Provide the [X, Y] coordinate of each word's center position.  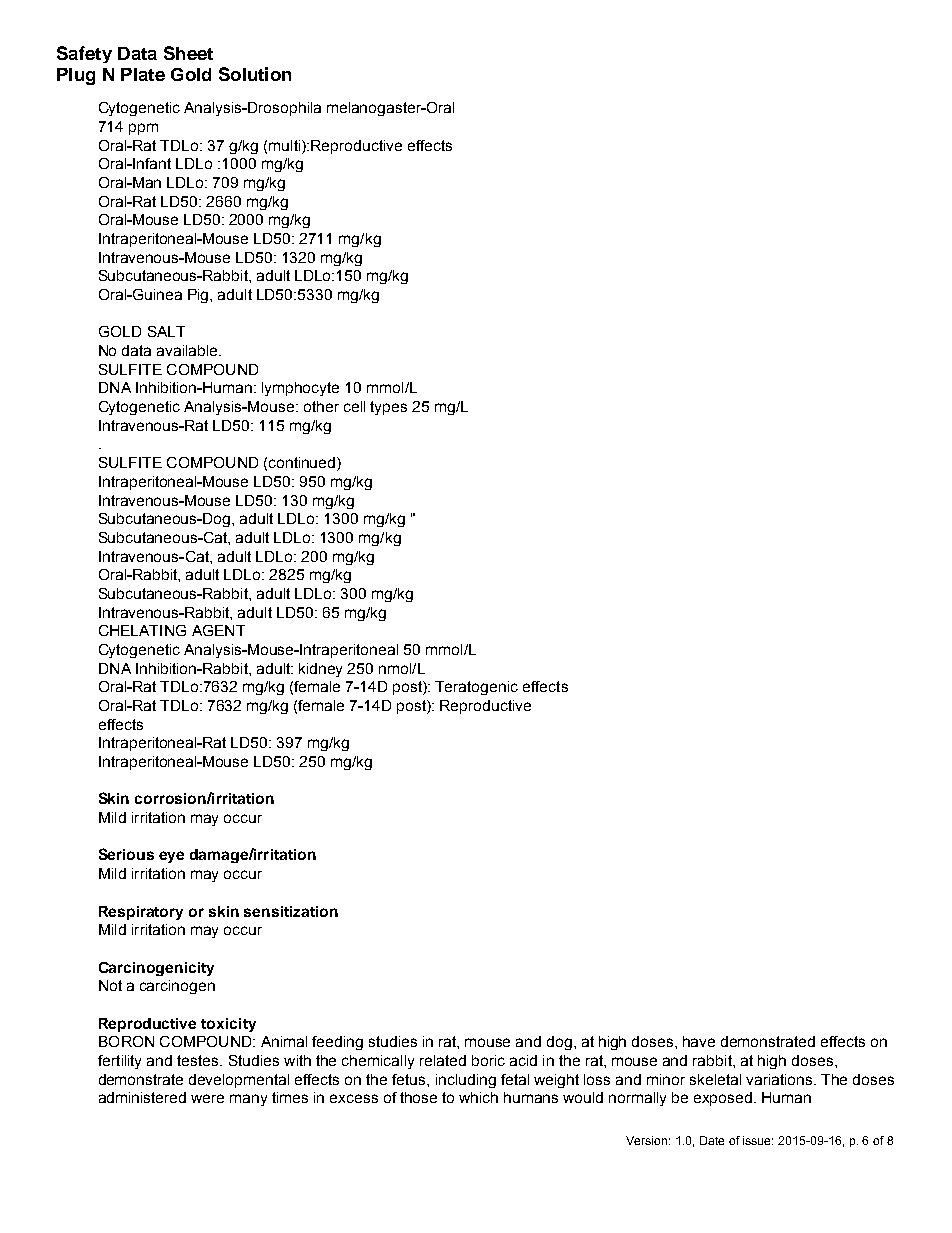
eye [171, 857]
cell [354, 406]
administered [142, 1097]
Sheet [188, 53]
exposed [723, 1099]
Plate [143, 74]
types [388, 408]
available [188, 350]
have [699, 1041]
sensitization [291, 911]
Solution [255, 74]
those [418, 1097]
